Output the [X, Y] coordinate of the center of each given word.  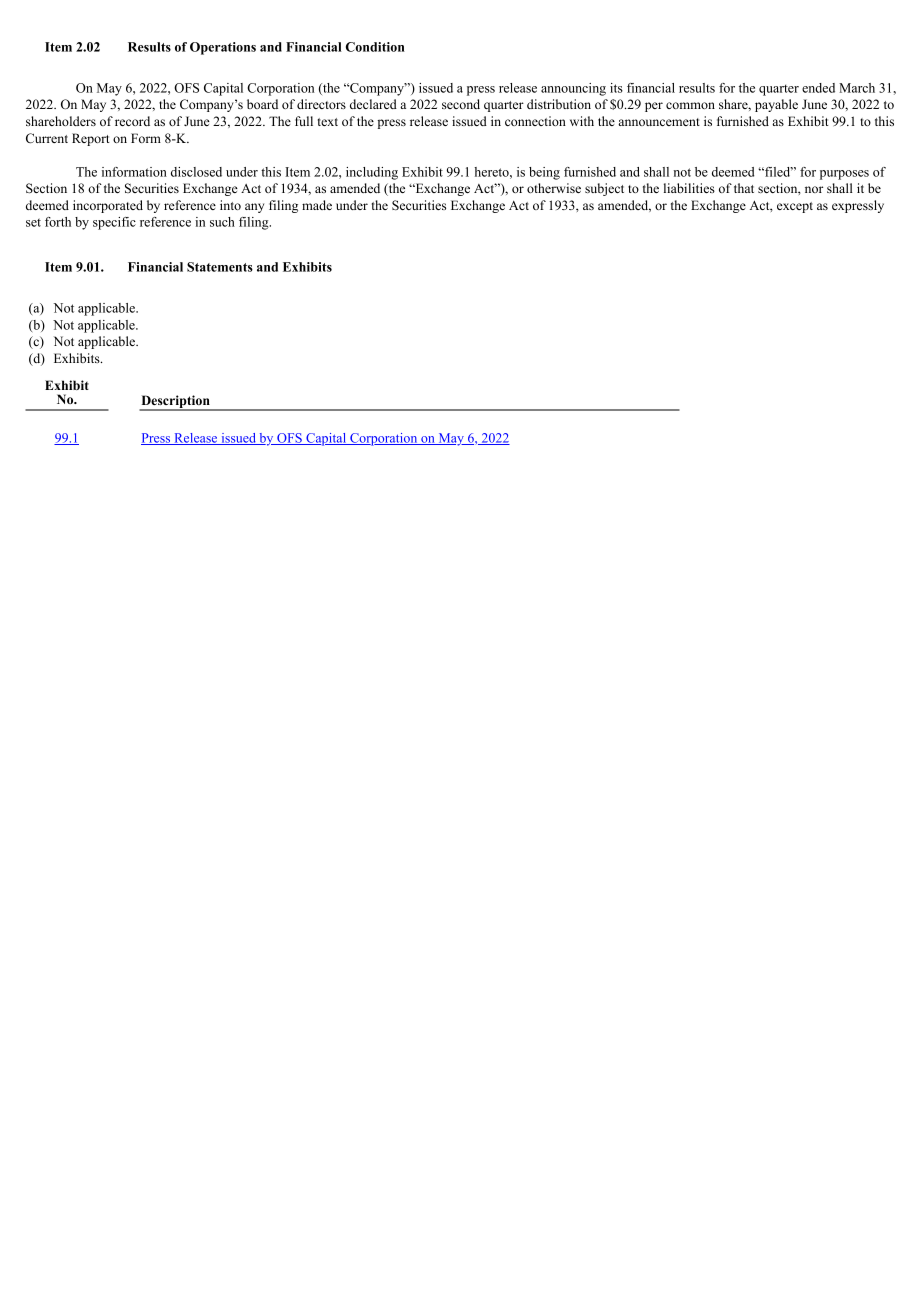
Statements [220, 267]
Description [175, 403]
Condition [375, 47]
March [857, 88]
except [795, 207]
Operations [223, 48]
